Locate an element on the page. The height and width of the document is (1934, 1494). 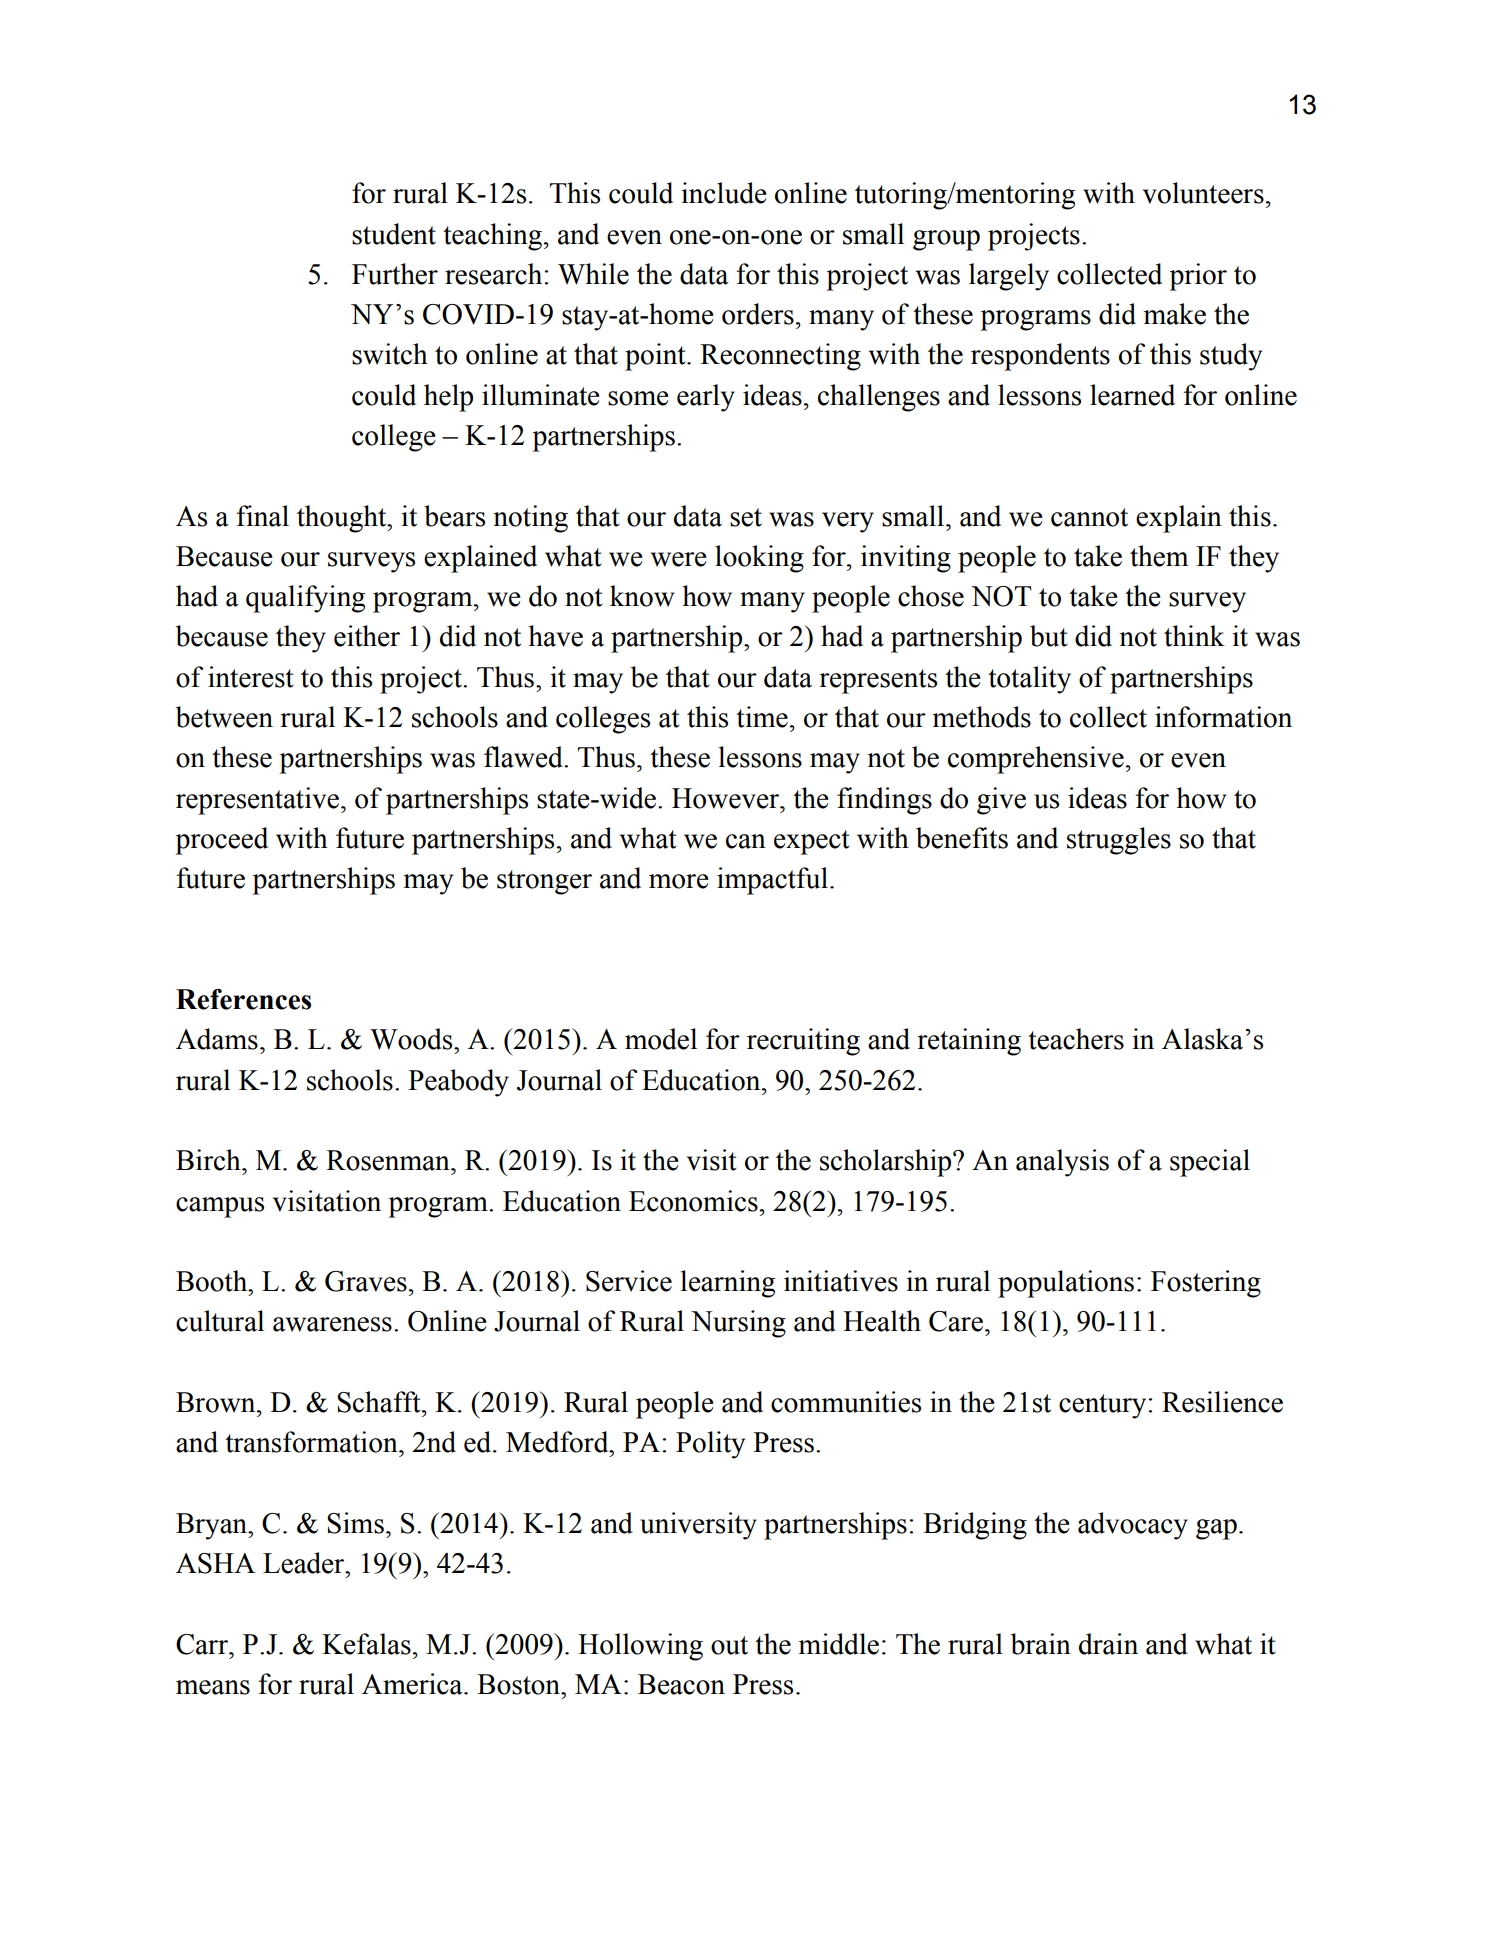
include is located at coordinates (724, 193).
